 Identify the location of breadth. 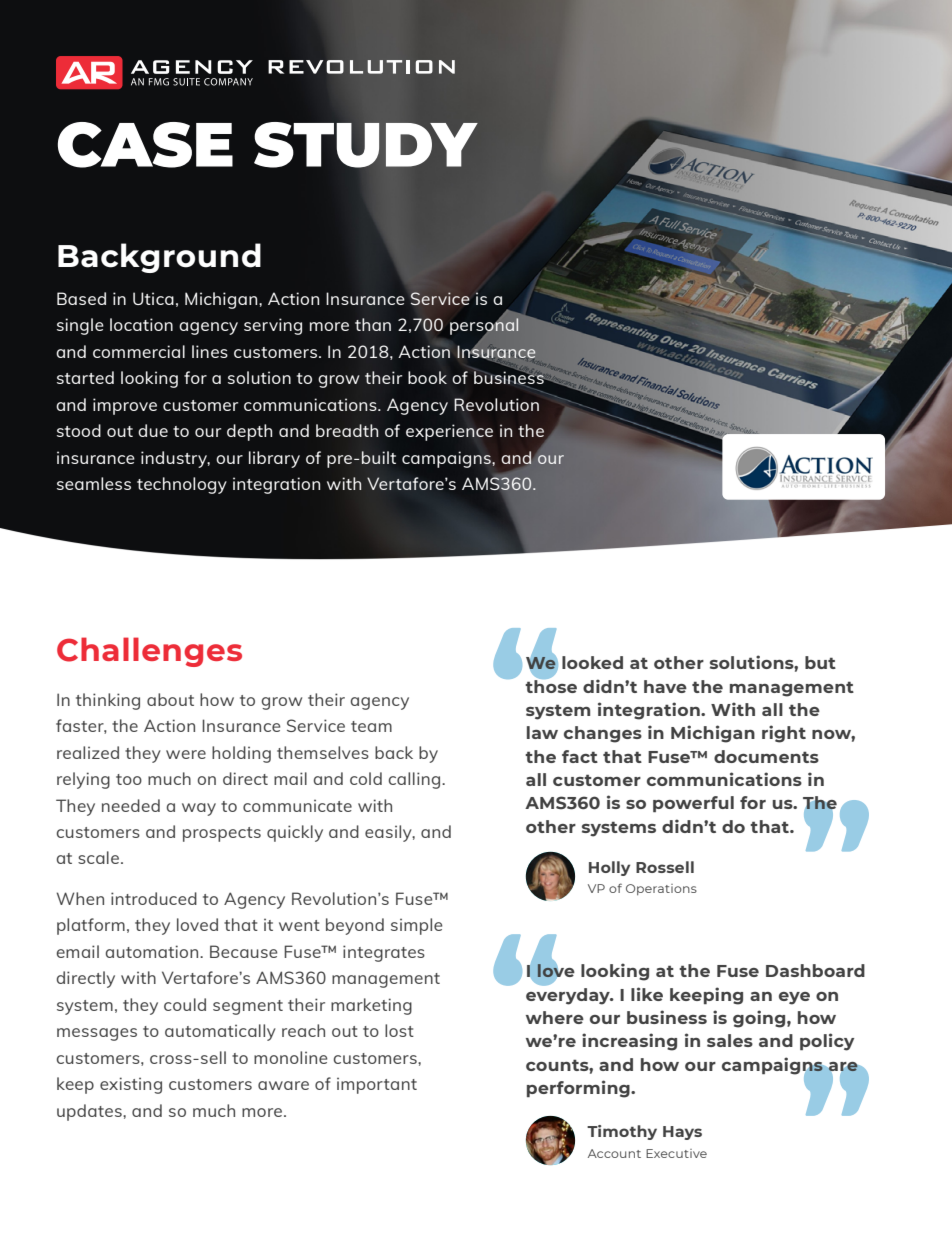
(347, 430).
